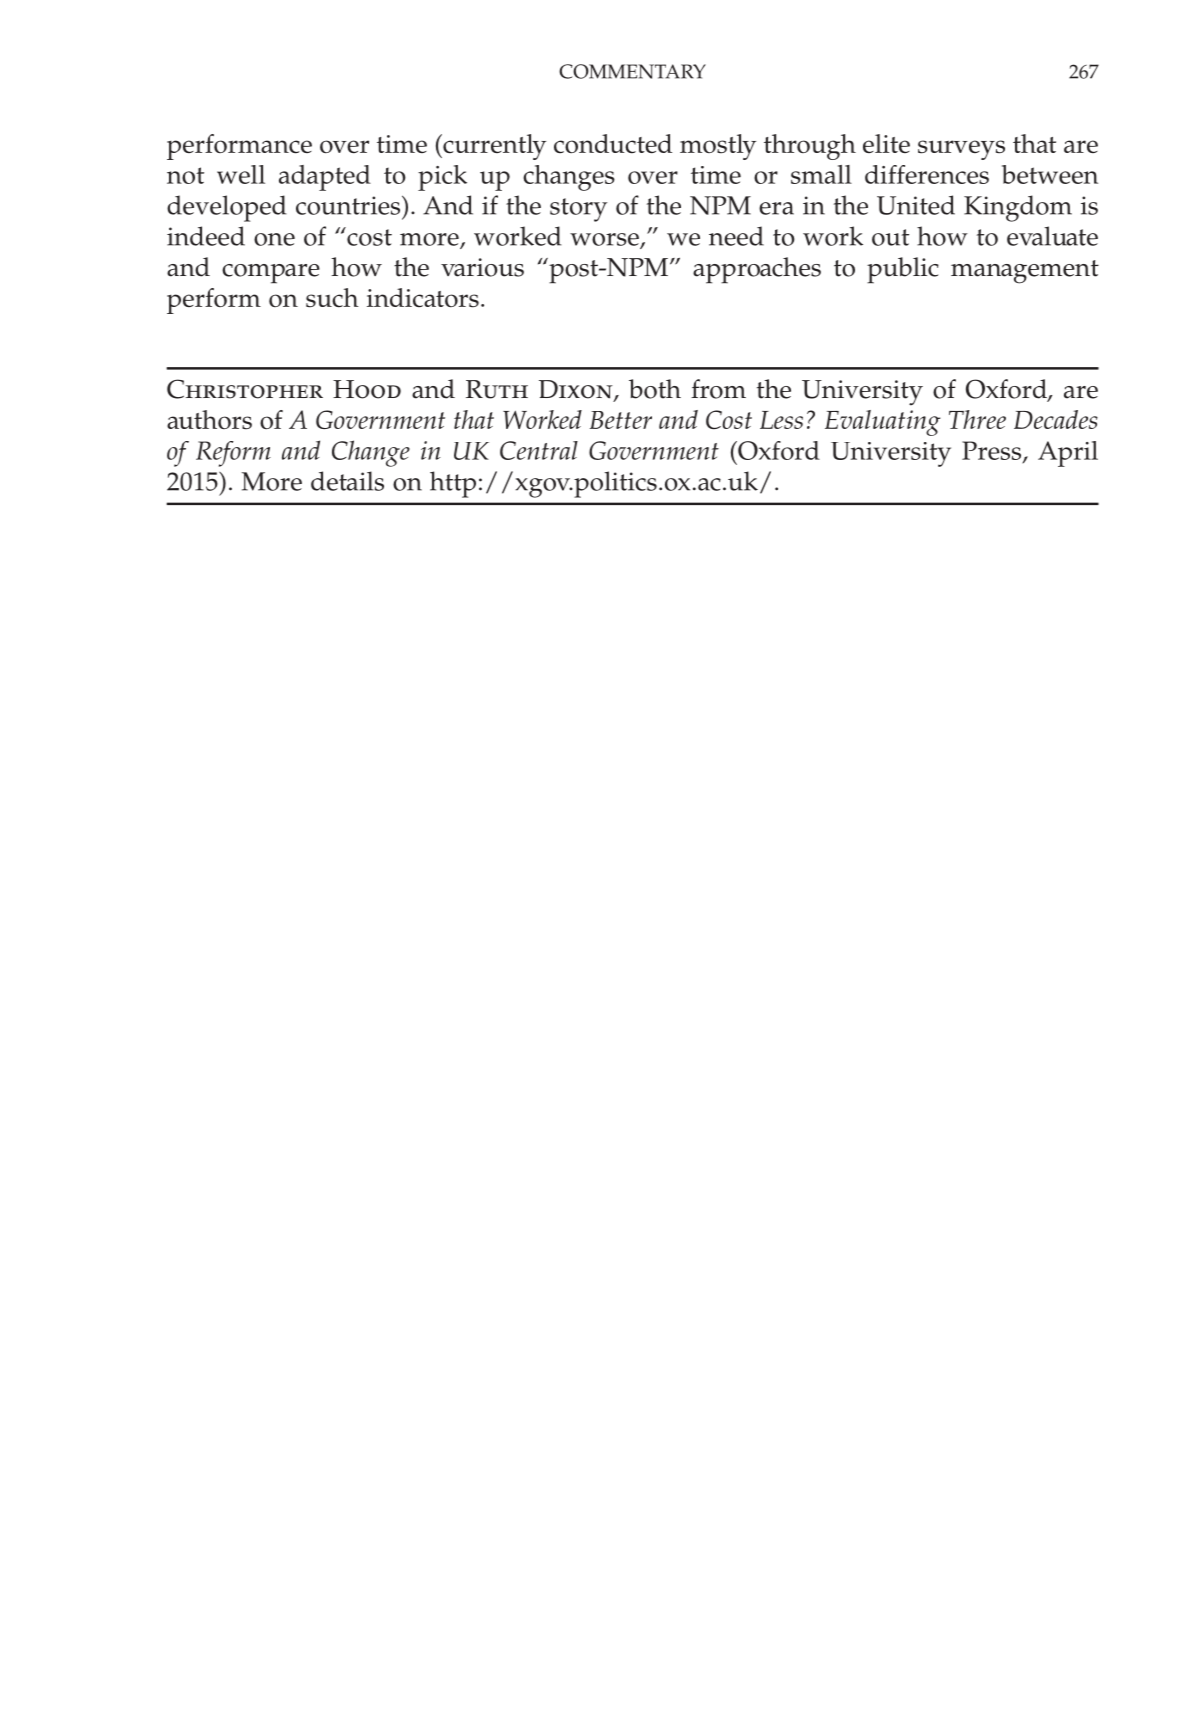  Describe the element at coordinates (757, 270) in the screenshot. I see `approaches` at that location.
